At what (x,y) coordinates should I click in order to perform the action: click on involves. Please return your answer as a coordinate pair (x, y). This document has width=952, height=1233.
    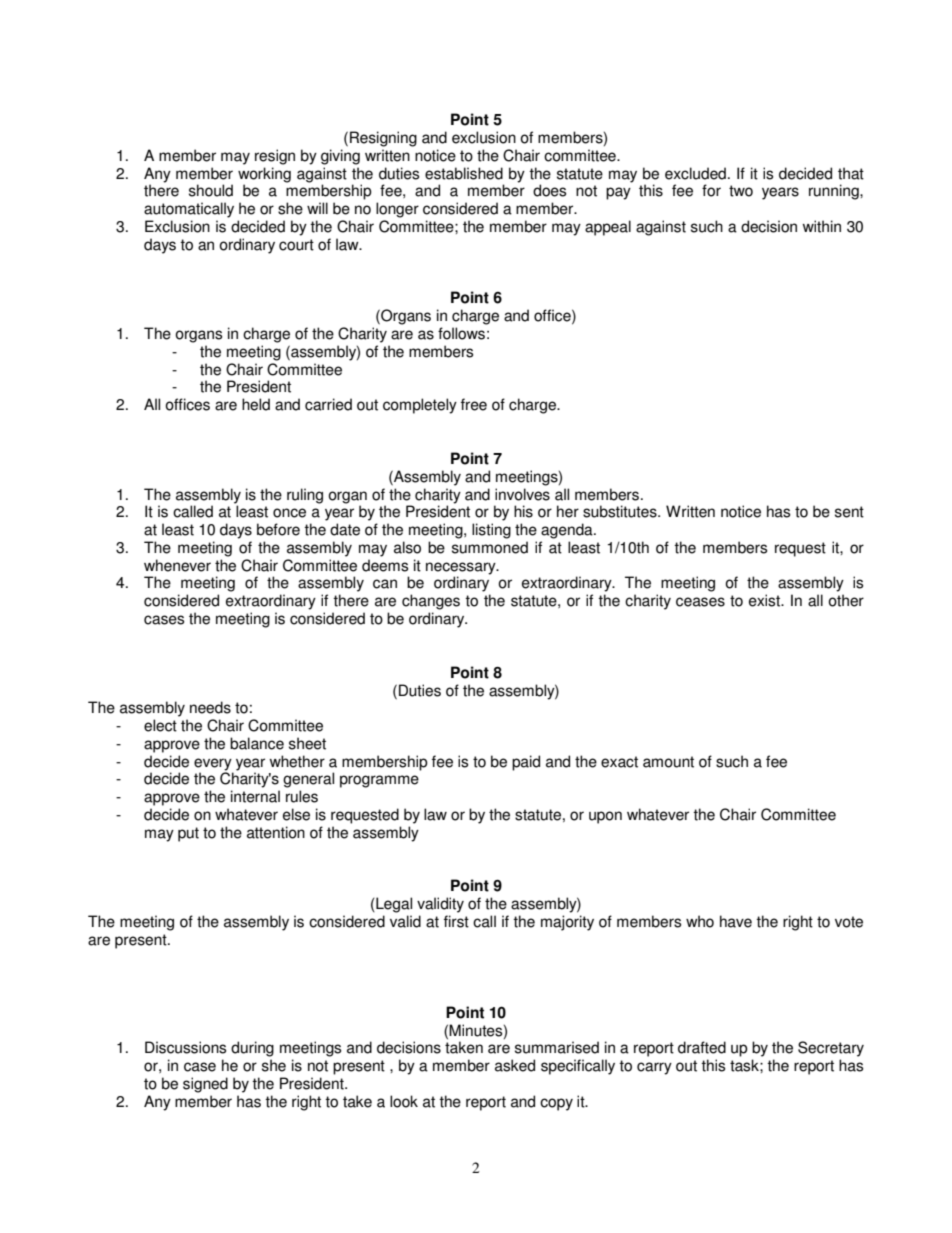
    Looking at the image, I should click on (522, 494).
